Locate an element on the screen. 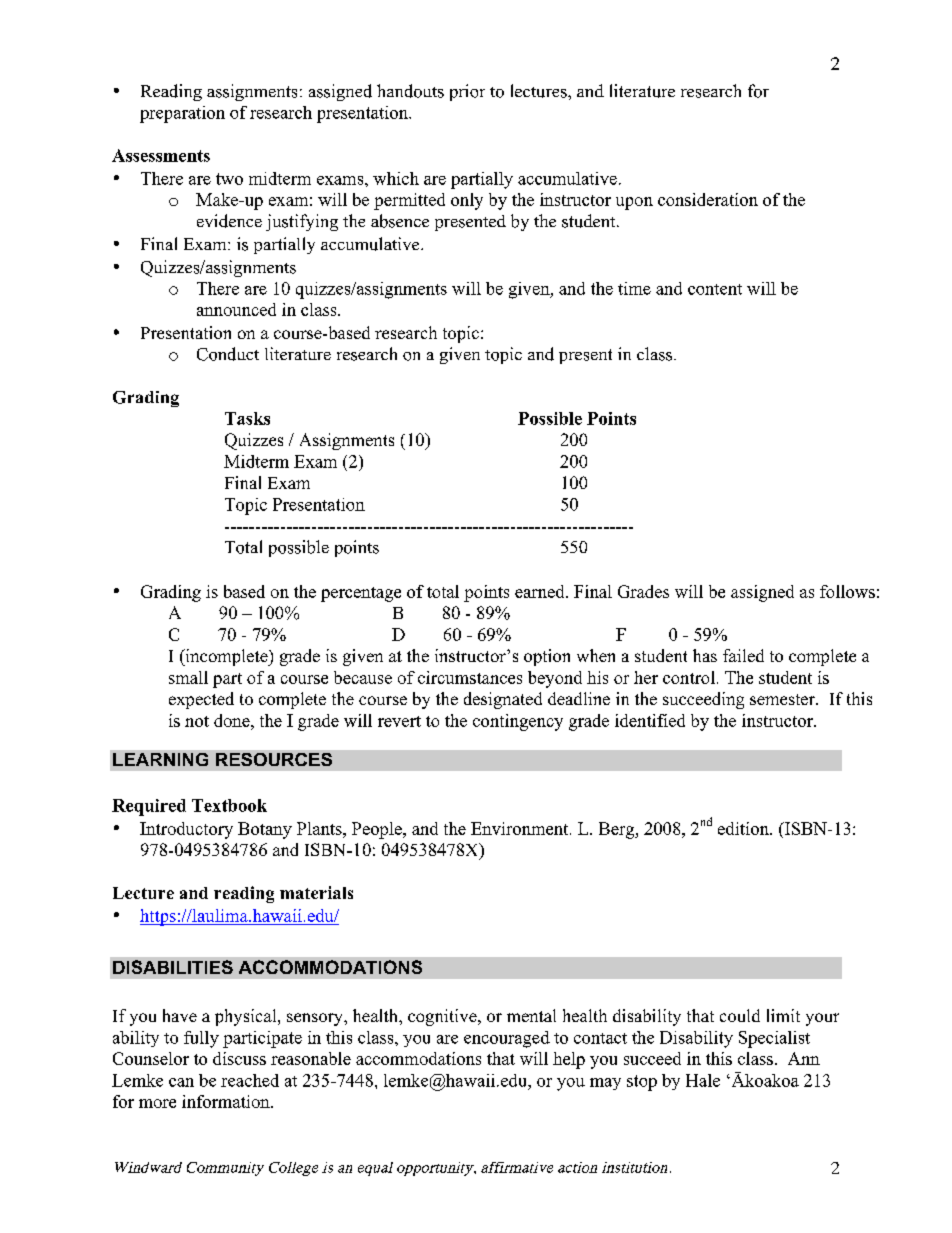  content is located at coordinates (715, 289).
